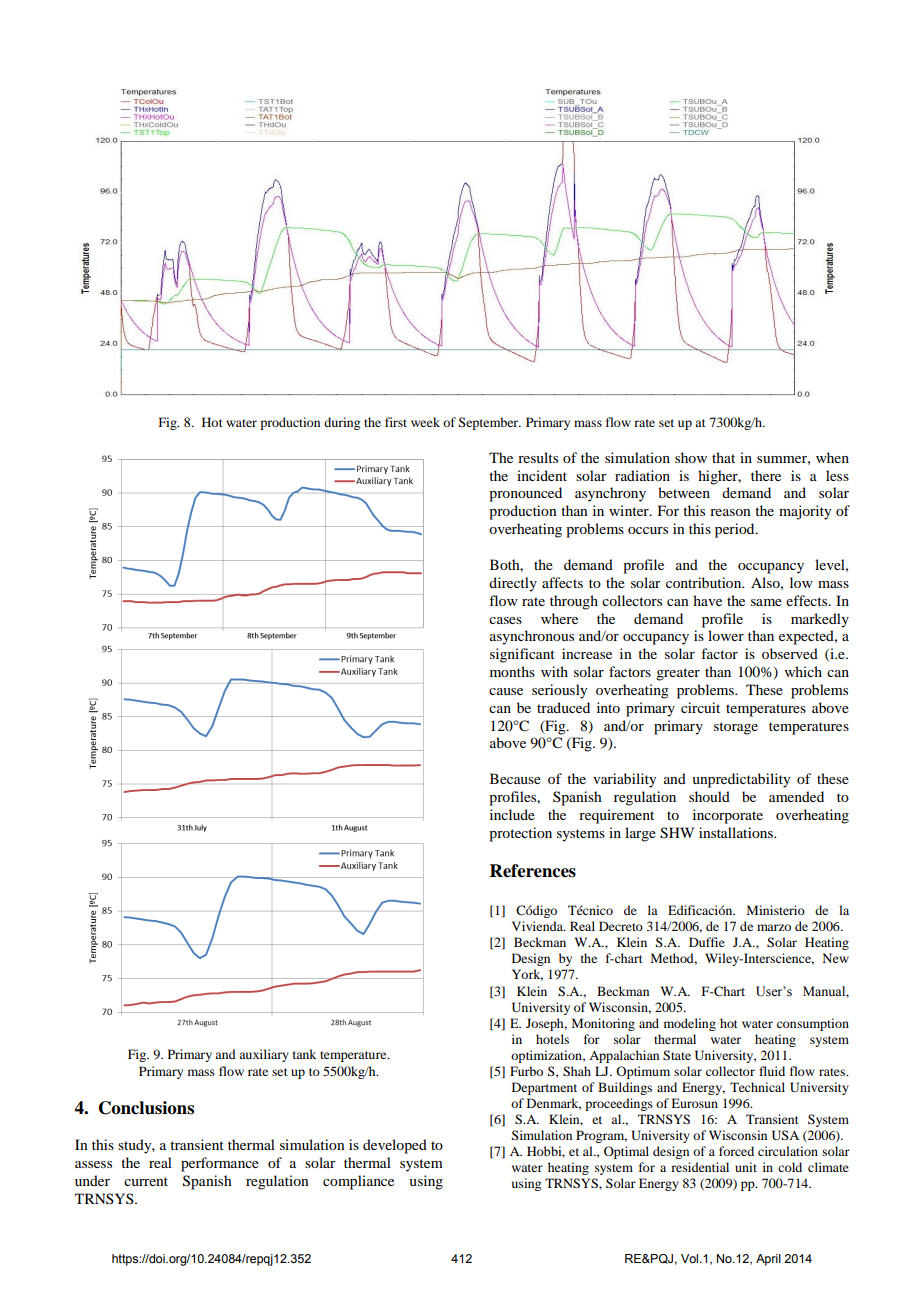 This screenshot has width=924, height=1308. What do you see at coordinates (342, 423) in the screenshot?
I see `during` at bounding box center [342, 423].
